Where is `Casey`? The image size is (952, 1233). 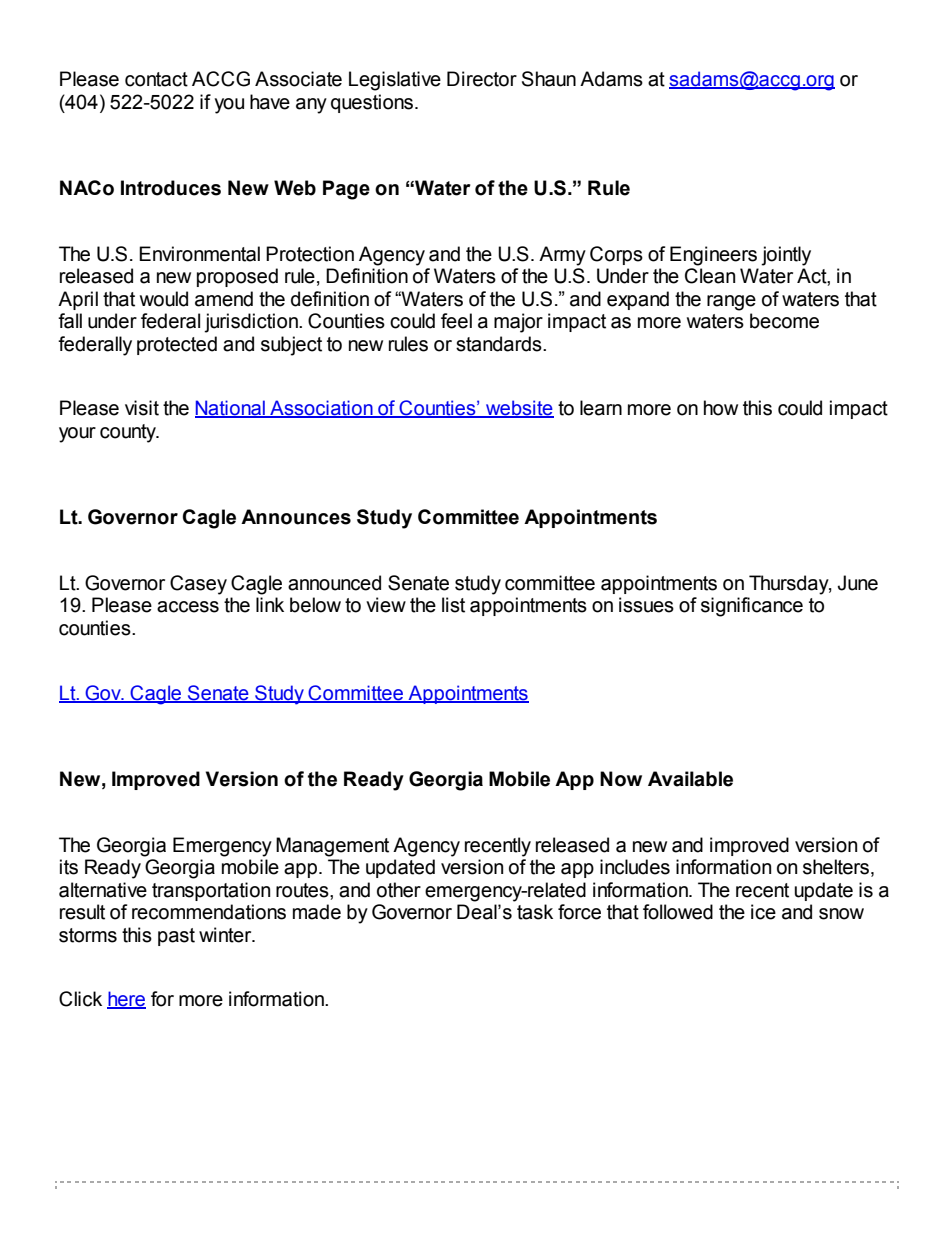 Casey is located at coordinates (198, 585).
